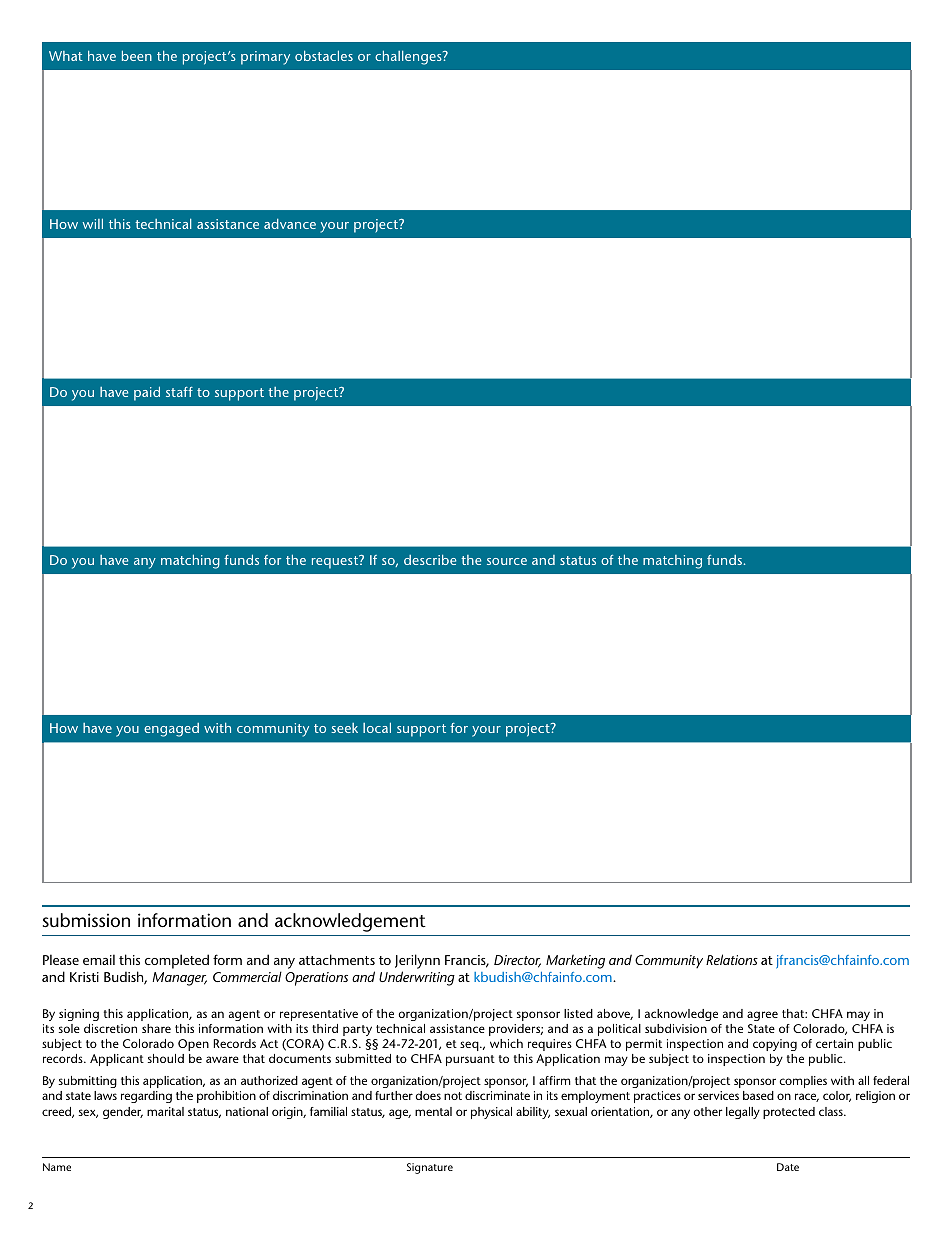  Describe the element at coordinates (507, 561) in the page. I see `source` at that location.
